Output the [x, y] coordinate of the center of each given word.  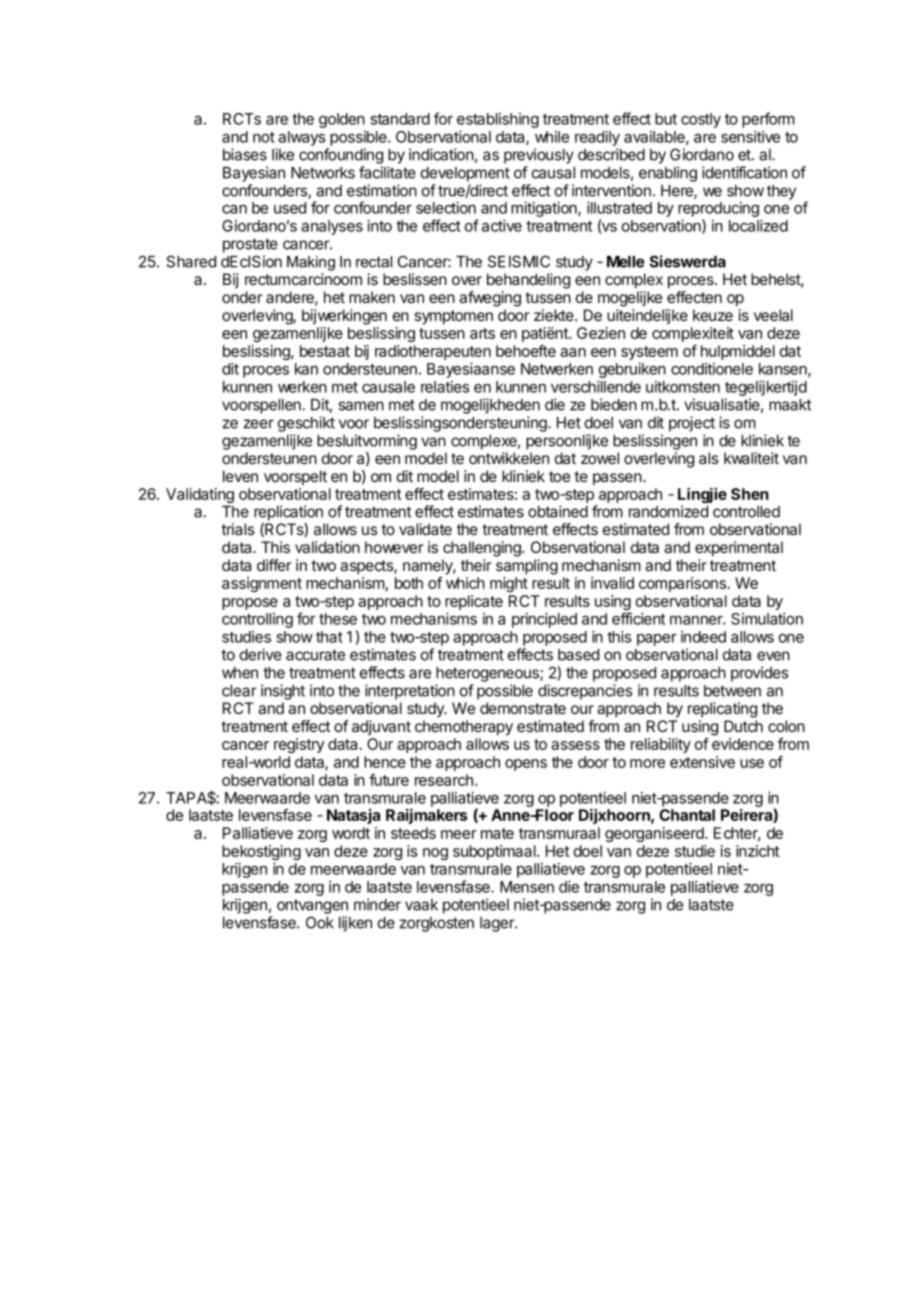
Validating [200, 495]
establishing [498, 122]
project [692, 424]
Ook [320, 922]
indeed [703, 637]
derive [261, 654]
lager [498, 924]
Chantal [687, 815]
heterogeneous [488, 674]
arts [482, 333]
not [264, 137]
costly [701, 120]
